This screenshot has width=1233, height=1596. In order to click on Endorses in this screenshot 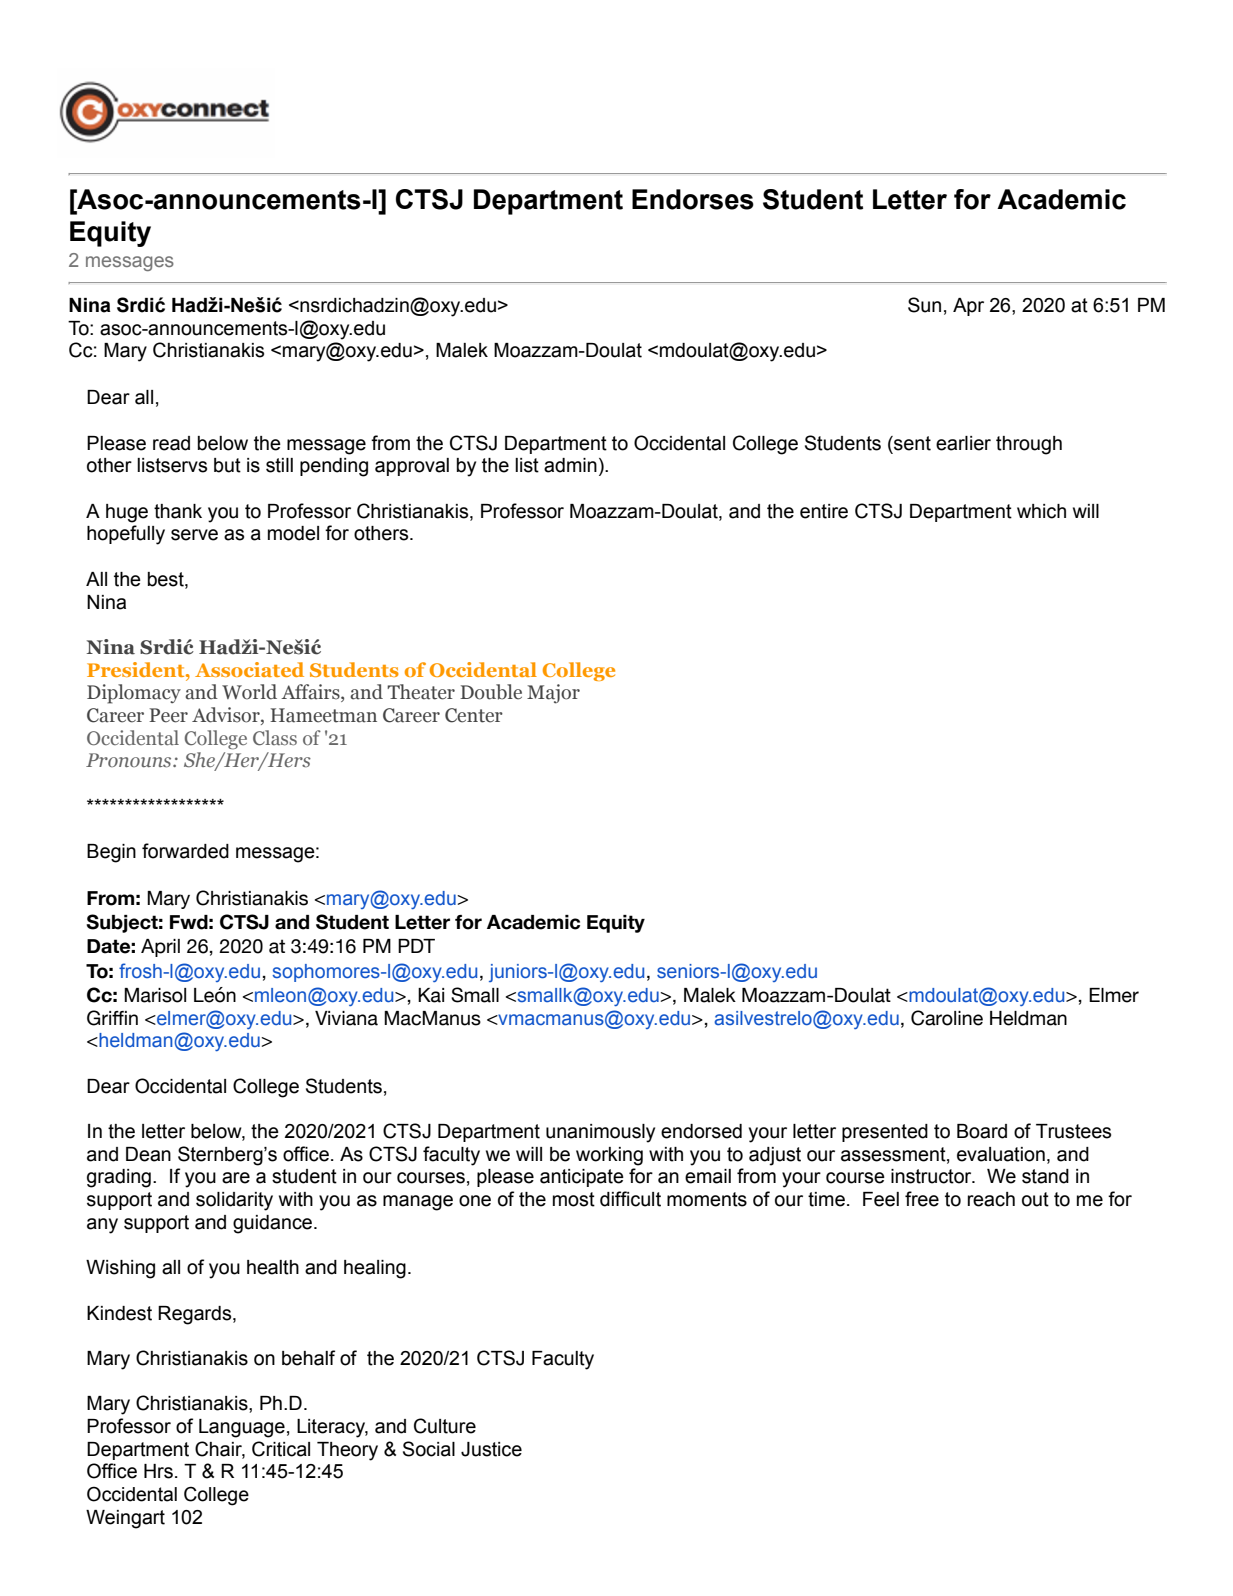, I will do `click(693, 199)`.
